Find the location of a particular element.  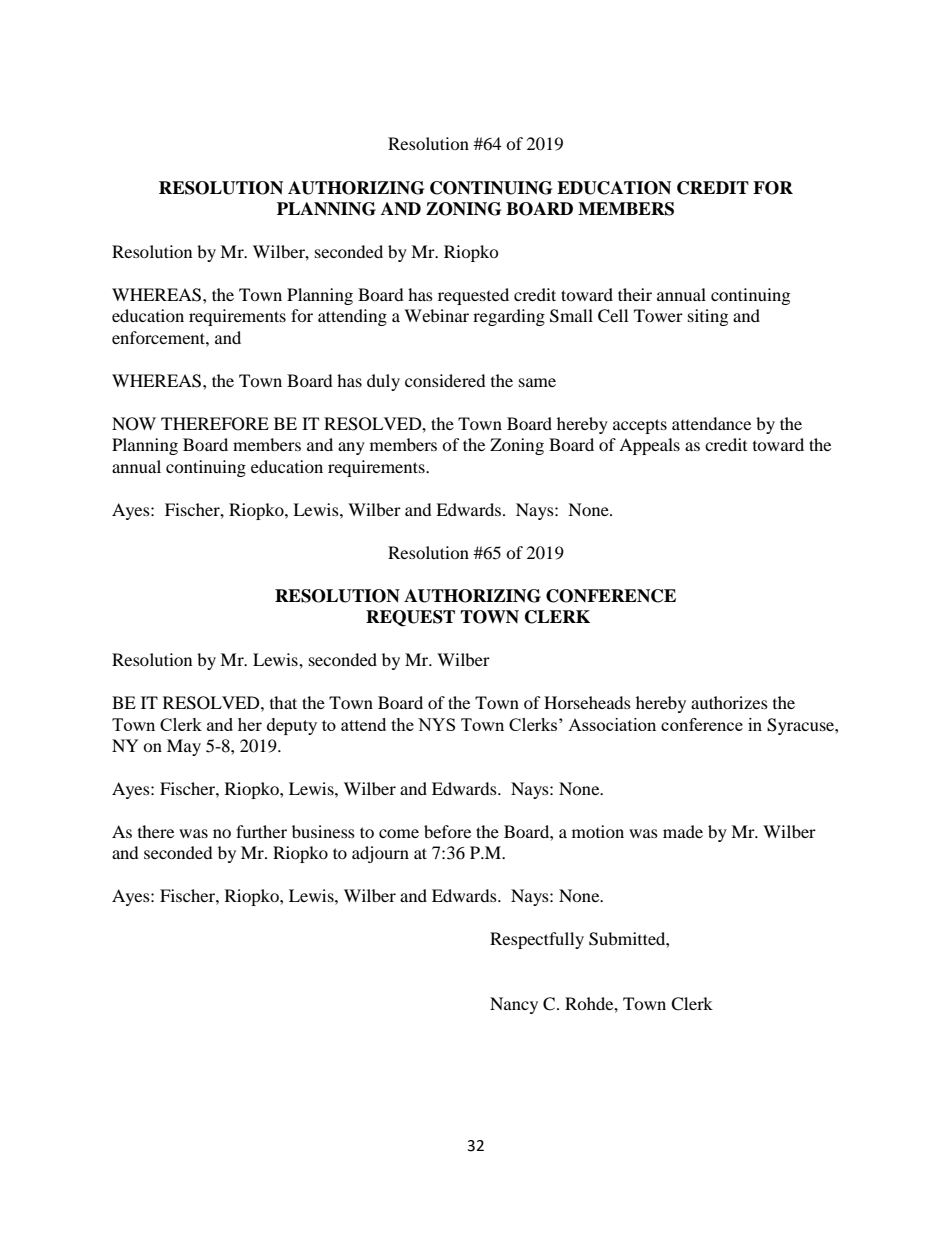

NOW is located at coordinates (134, 424).
